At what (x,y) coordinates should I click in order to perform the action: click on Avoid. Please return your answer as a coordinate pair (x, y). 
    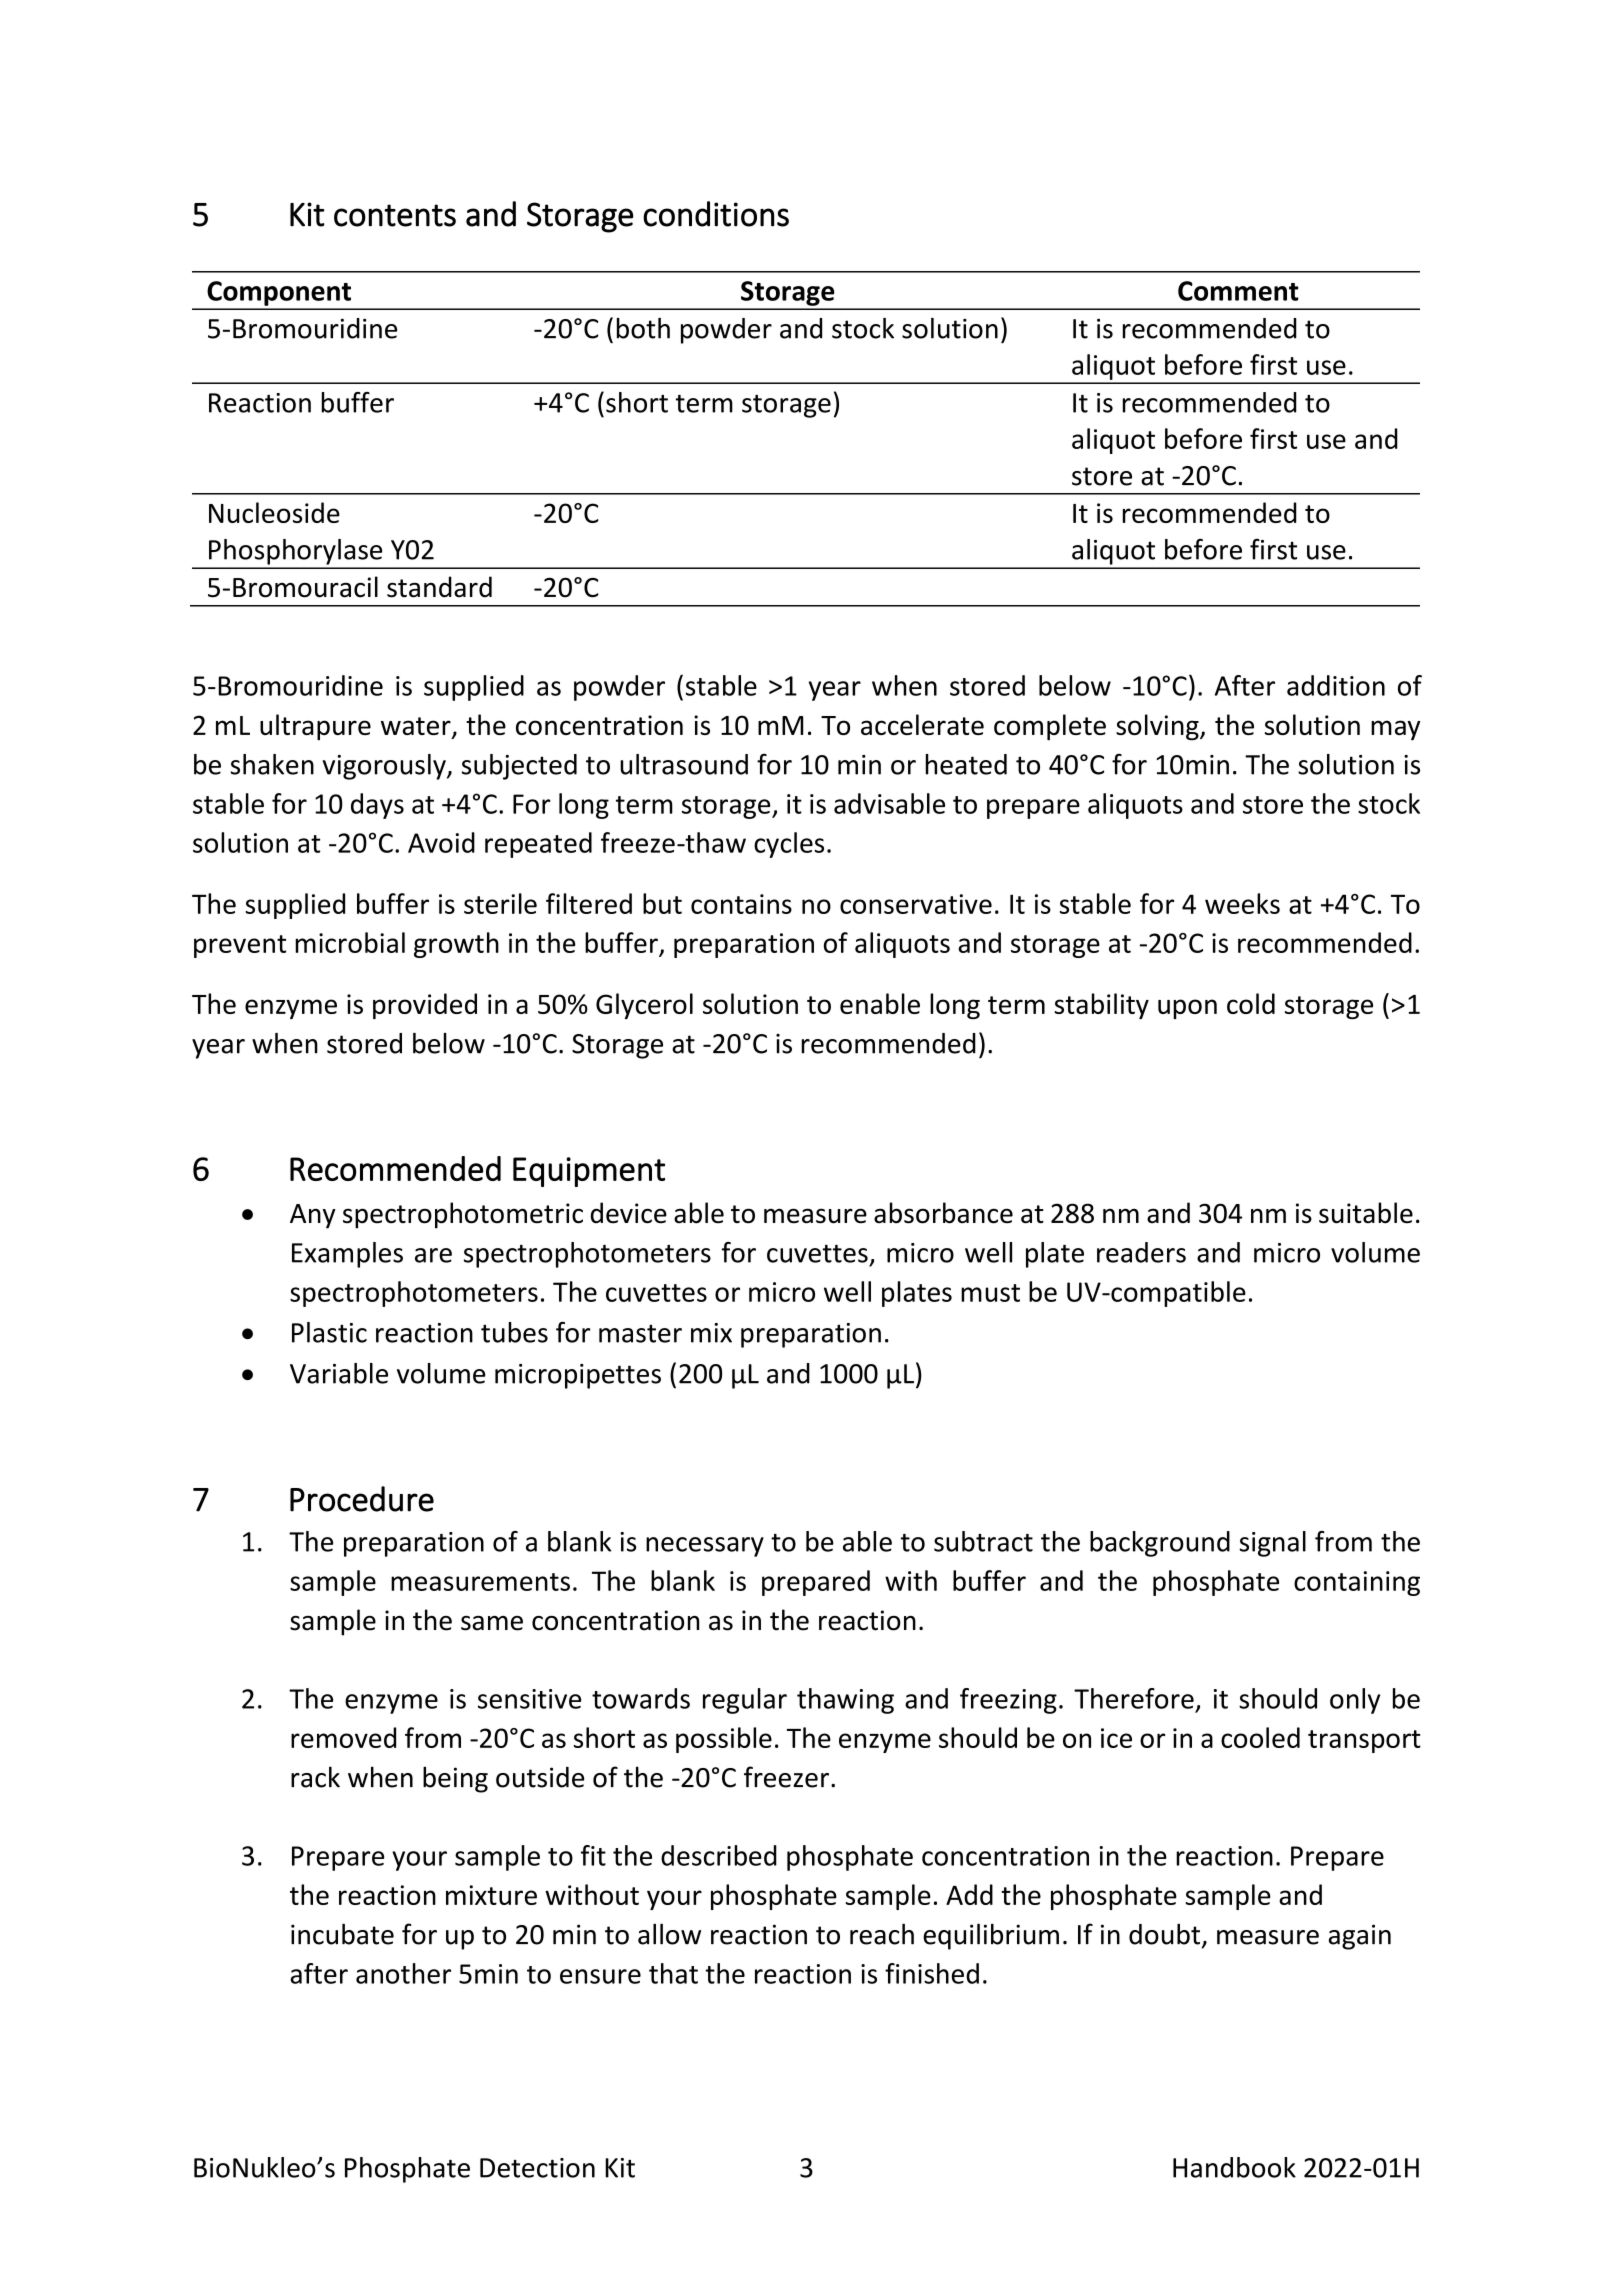
    Looking at the image, I should click on (441, 842).
